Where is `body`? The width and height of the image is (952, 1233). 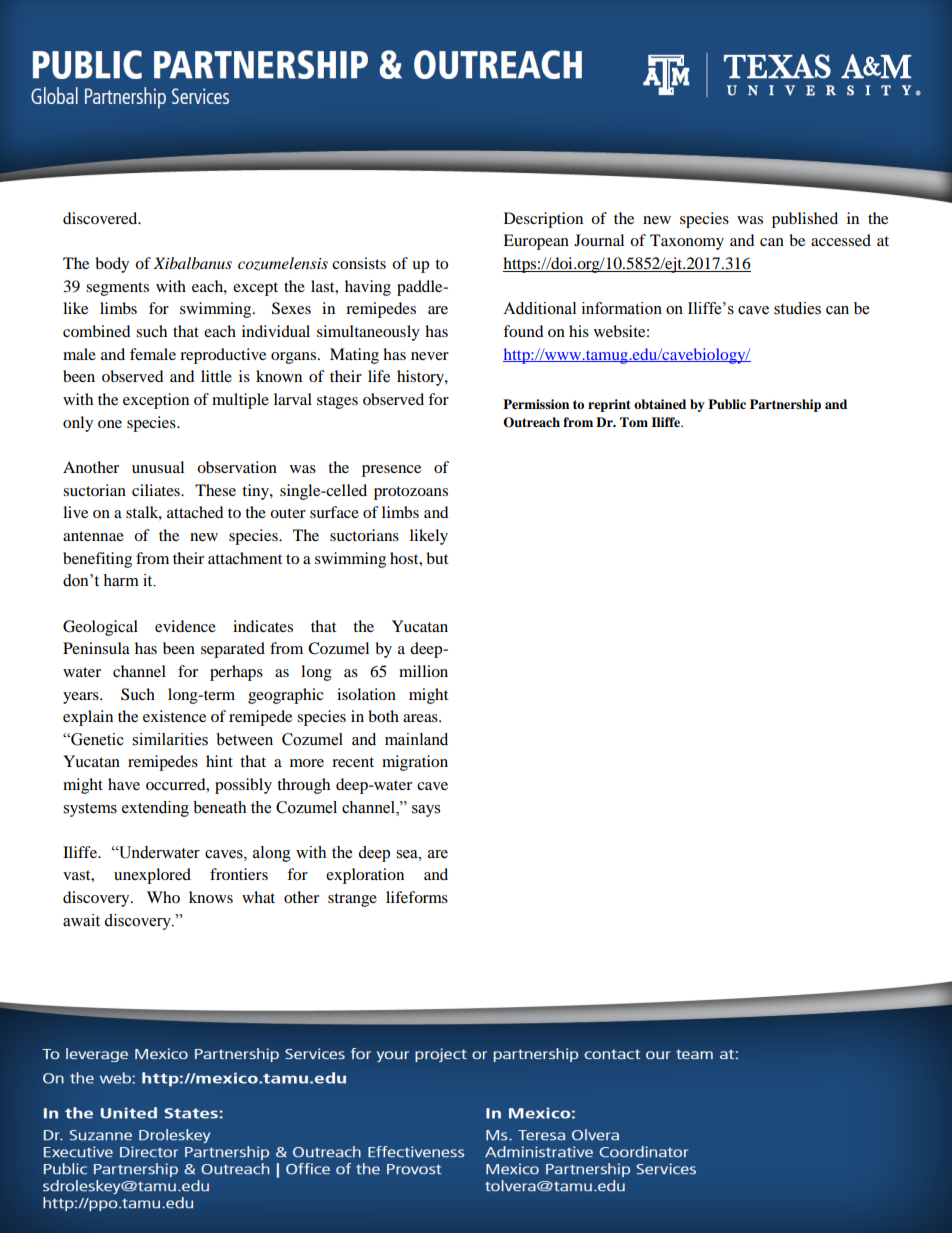
body is located at coordinates (112, 265).
